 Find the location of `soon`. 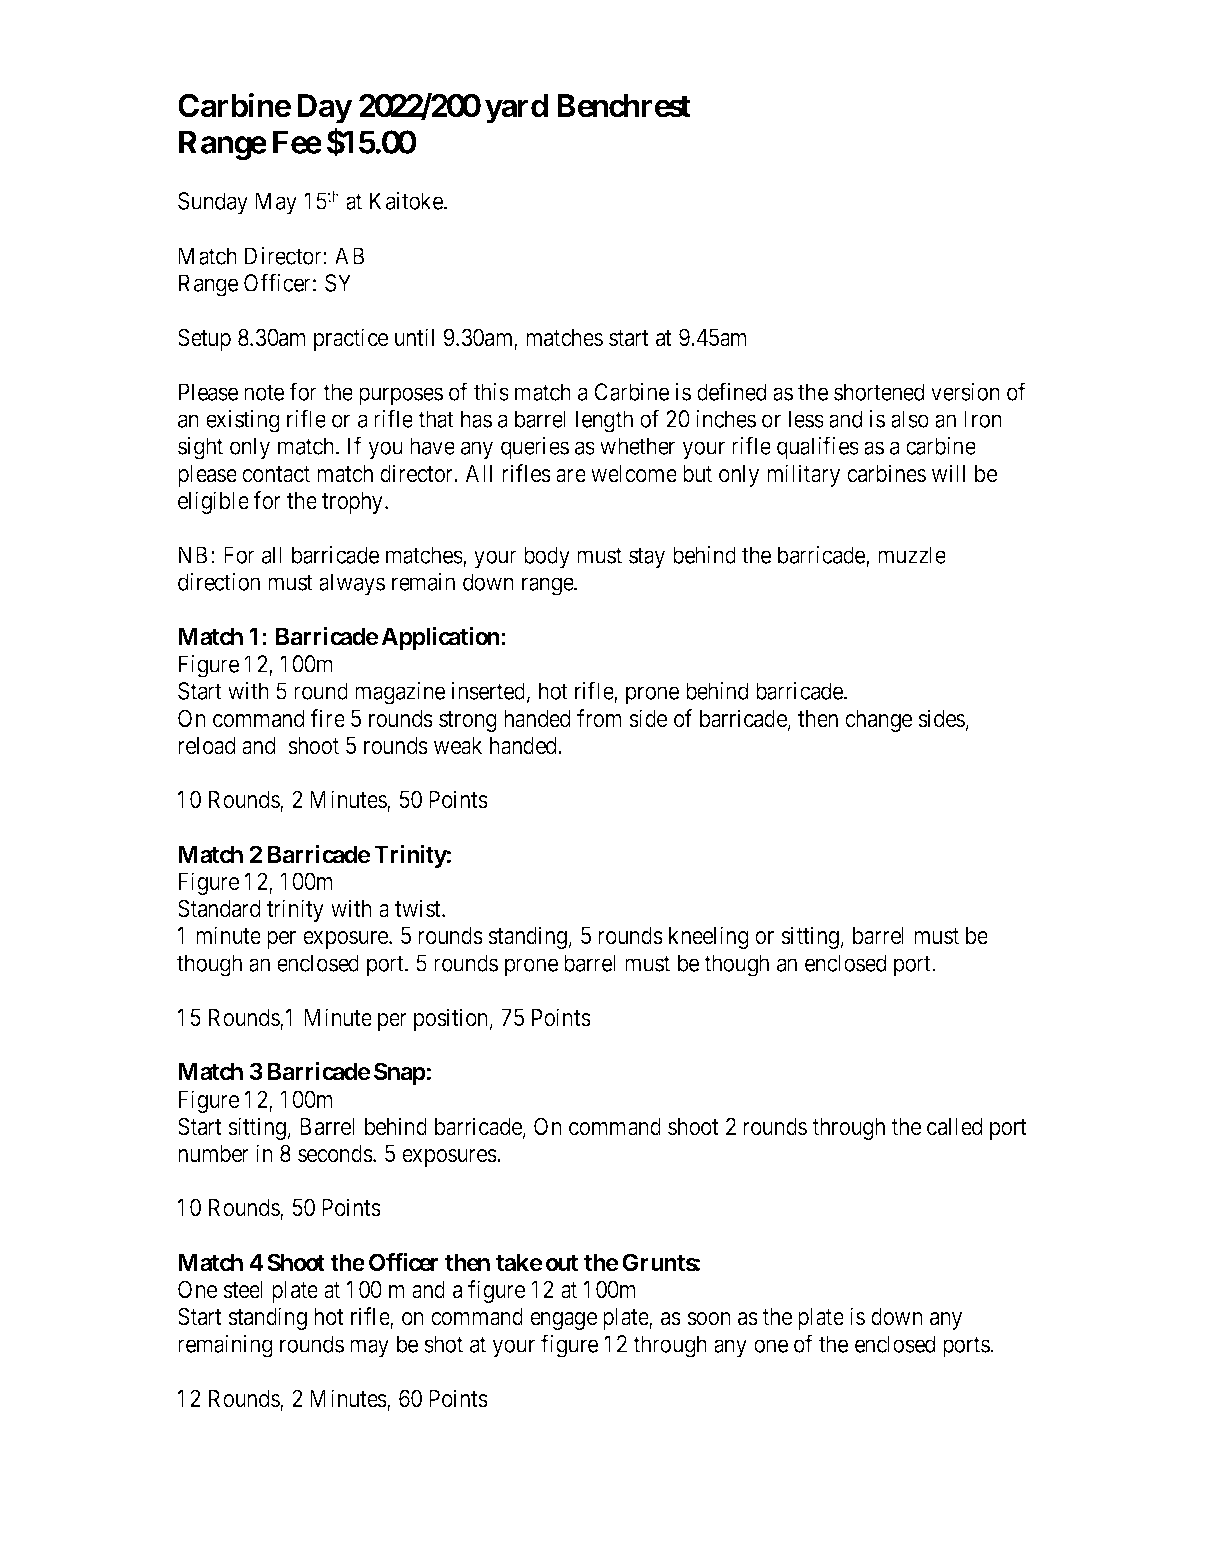

soon is located at coordinates (709, 1319).
